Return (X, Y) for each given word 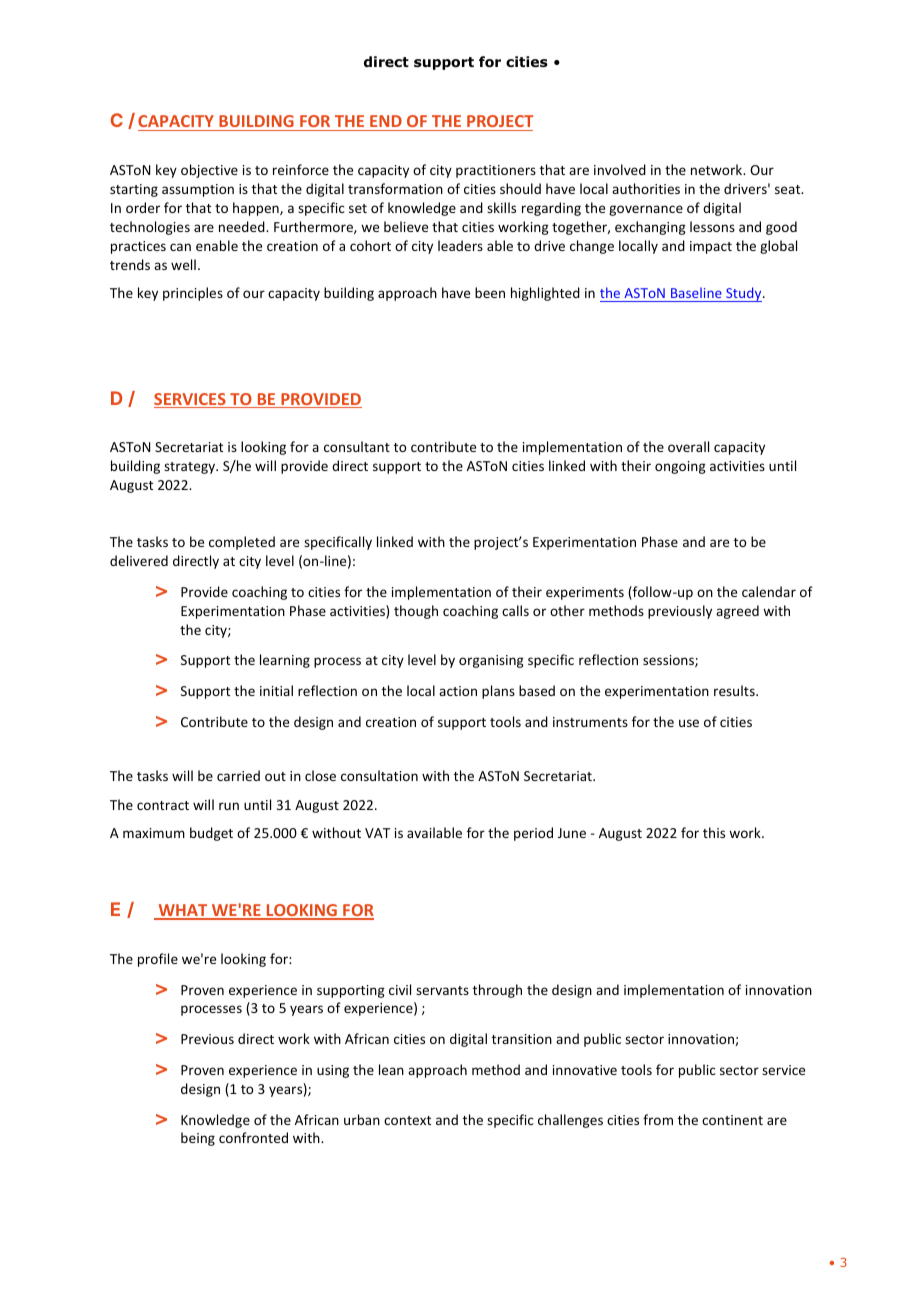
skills (501, 207)
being (198, 1139)
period (533, 834)
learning (285, 661)
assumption (198, 190)
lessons (712, 226)
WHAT (183, 911)
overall (688, 446)
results (735, 690)
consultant (357, 446)
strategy (191, 468)
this (714, 832)
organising (491, 661)
